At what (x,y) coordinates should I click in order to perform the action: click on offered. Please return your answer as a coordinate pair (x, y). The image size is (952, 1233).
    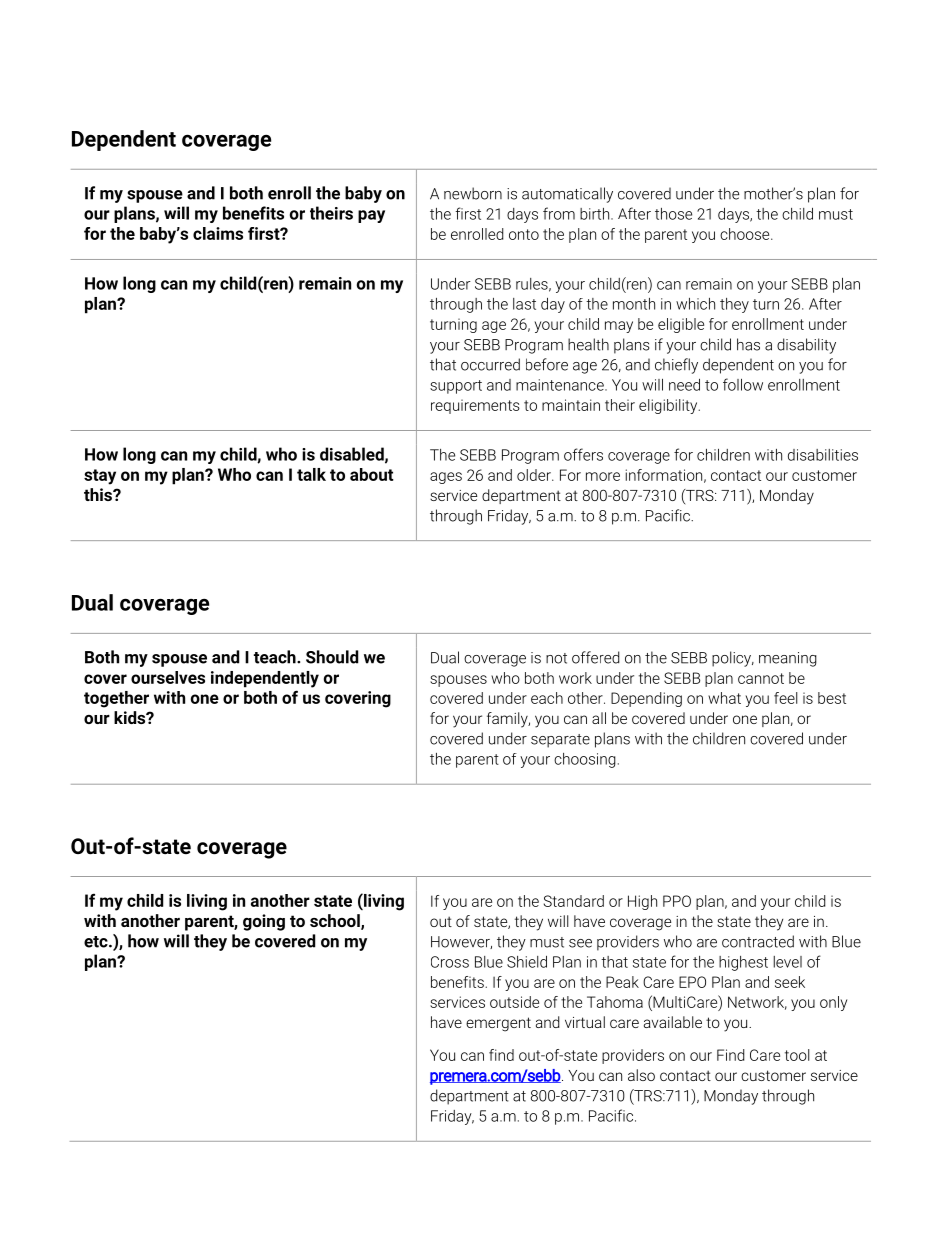
    Looking at the image, I should click on (596, 657).
